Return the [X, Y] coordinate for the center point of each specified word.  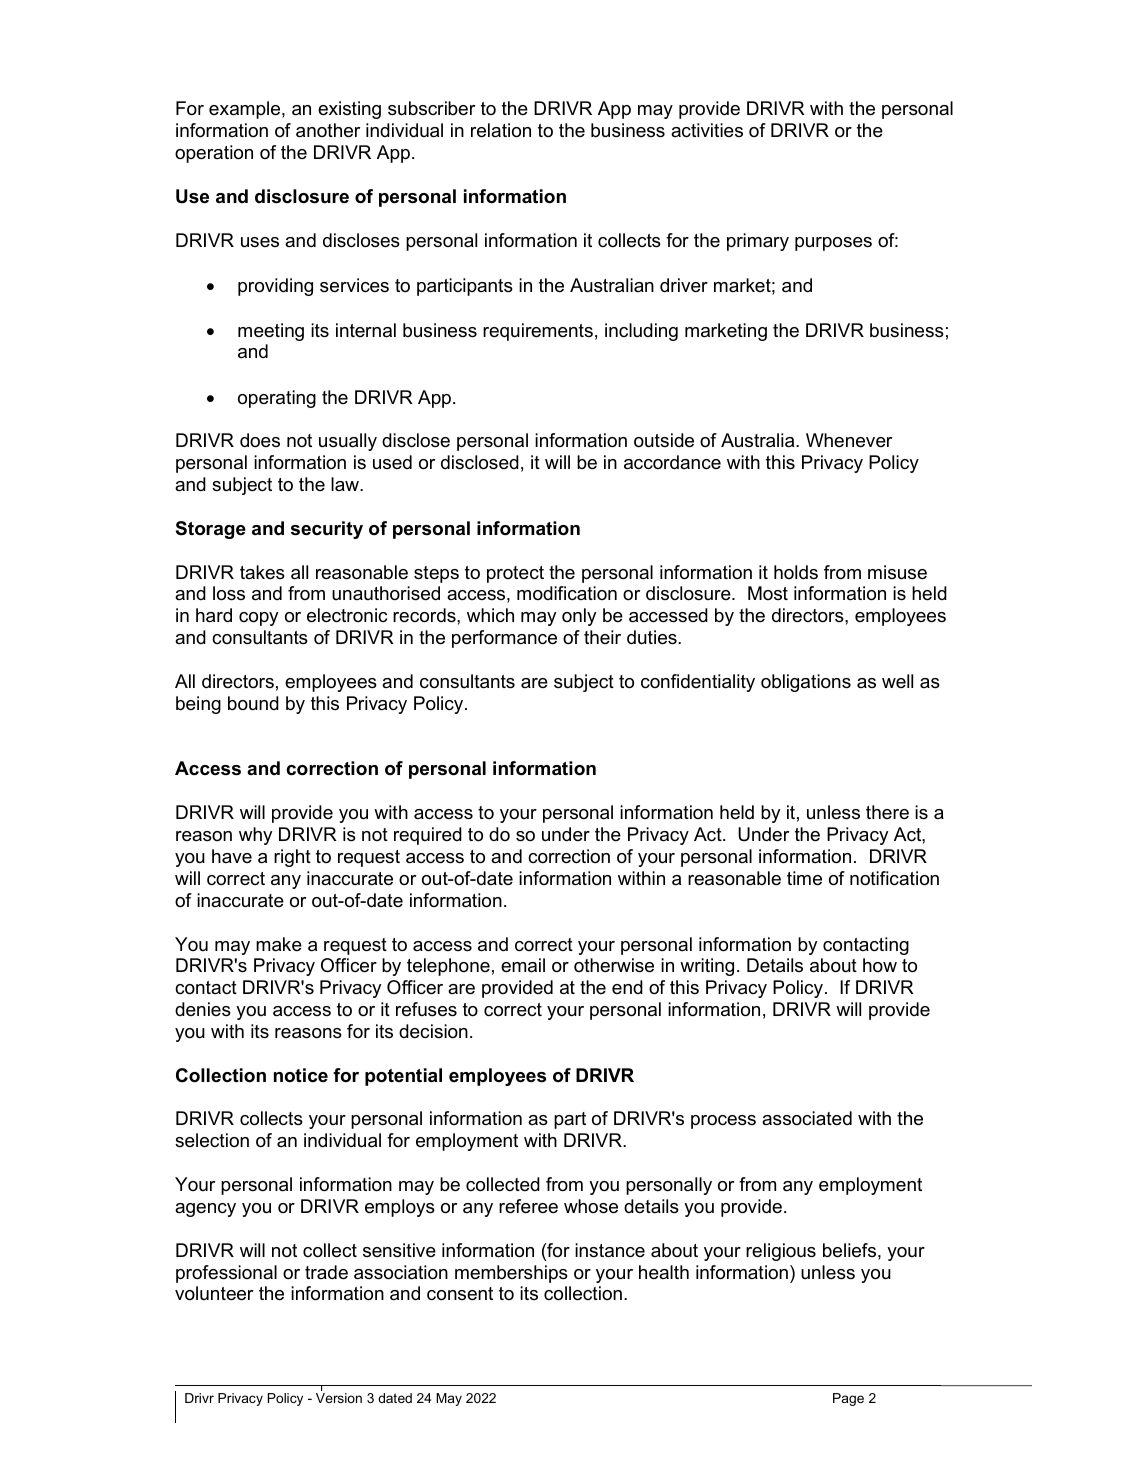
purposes [833, 244]
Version [339, 1398]
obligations [806, 683]
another [328, 130]
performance [504, 639]
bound [253, 703]
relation [501, 130]
